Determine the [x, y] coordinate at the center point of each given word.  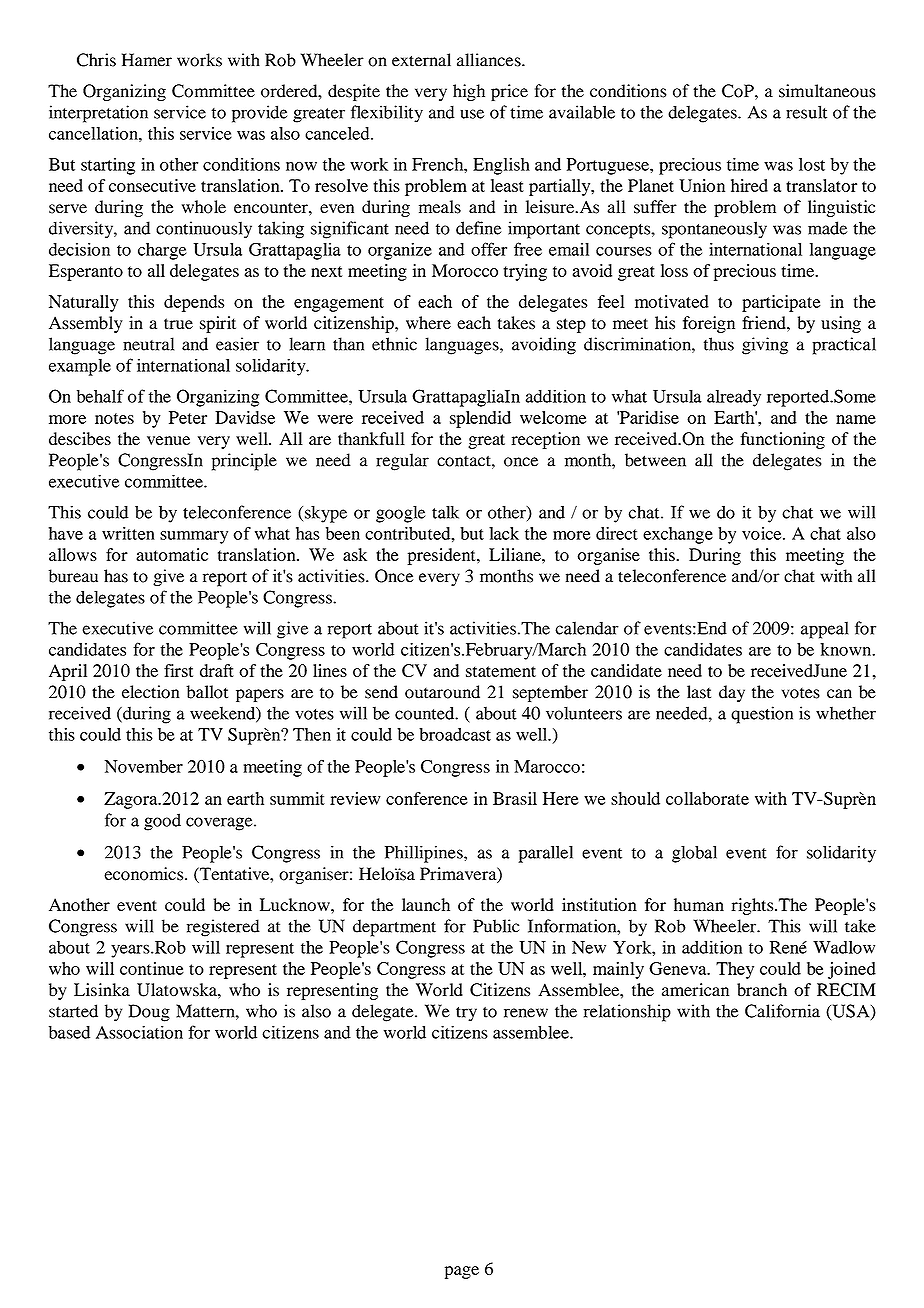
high [469, 92]
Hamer [147, 60]
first [178, 670]
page [462, 1272]
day [732, 693]
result [806, 112]
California [782, 1011]
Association [139, 1032]
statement [501, 671]
